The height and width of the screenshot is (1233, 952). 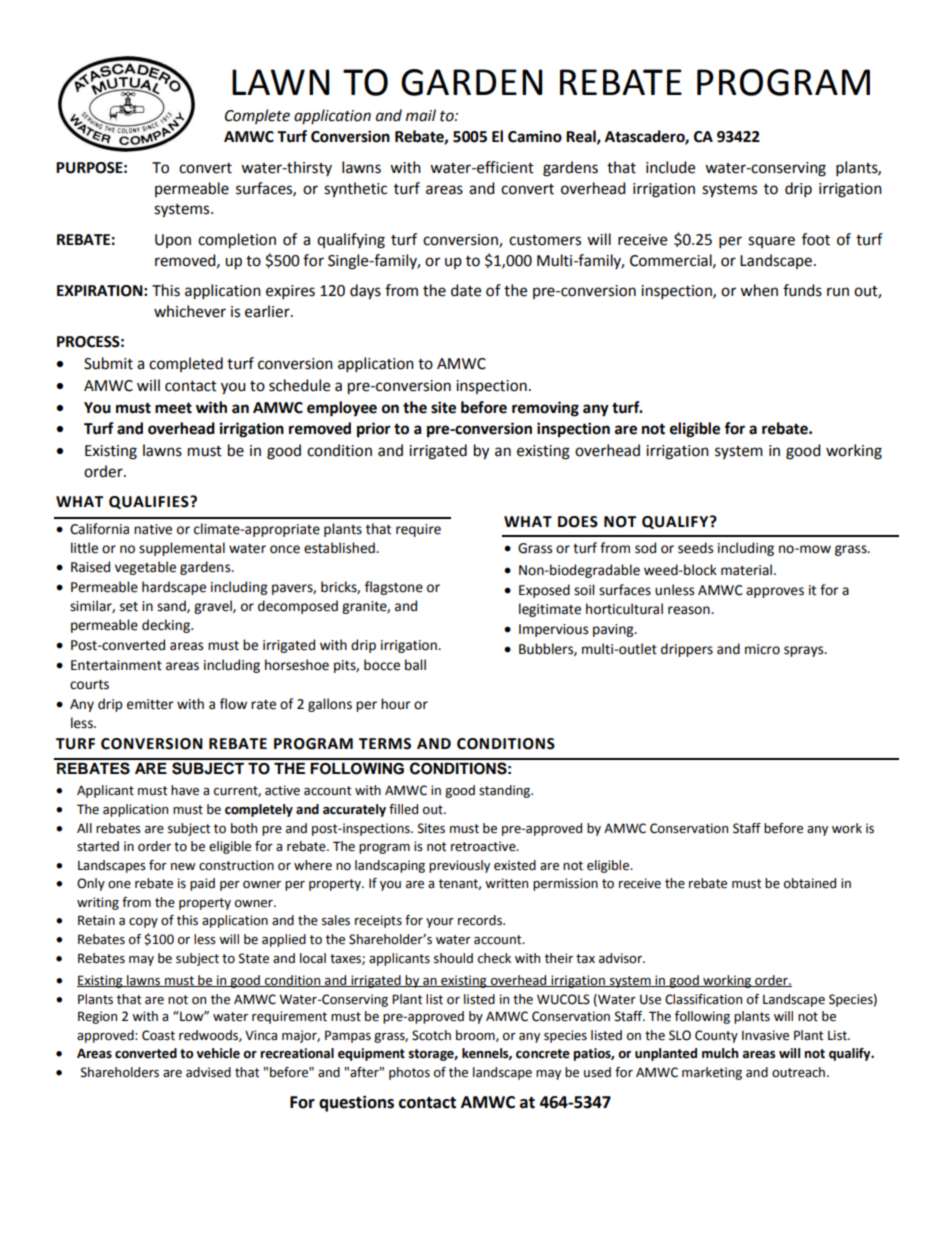 I want to click on micro, so click(x=762, y=649).
